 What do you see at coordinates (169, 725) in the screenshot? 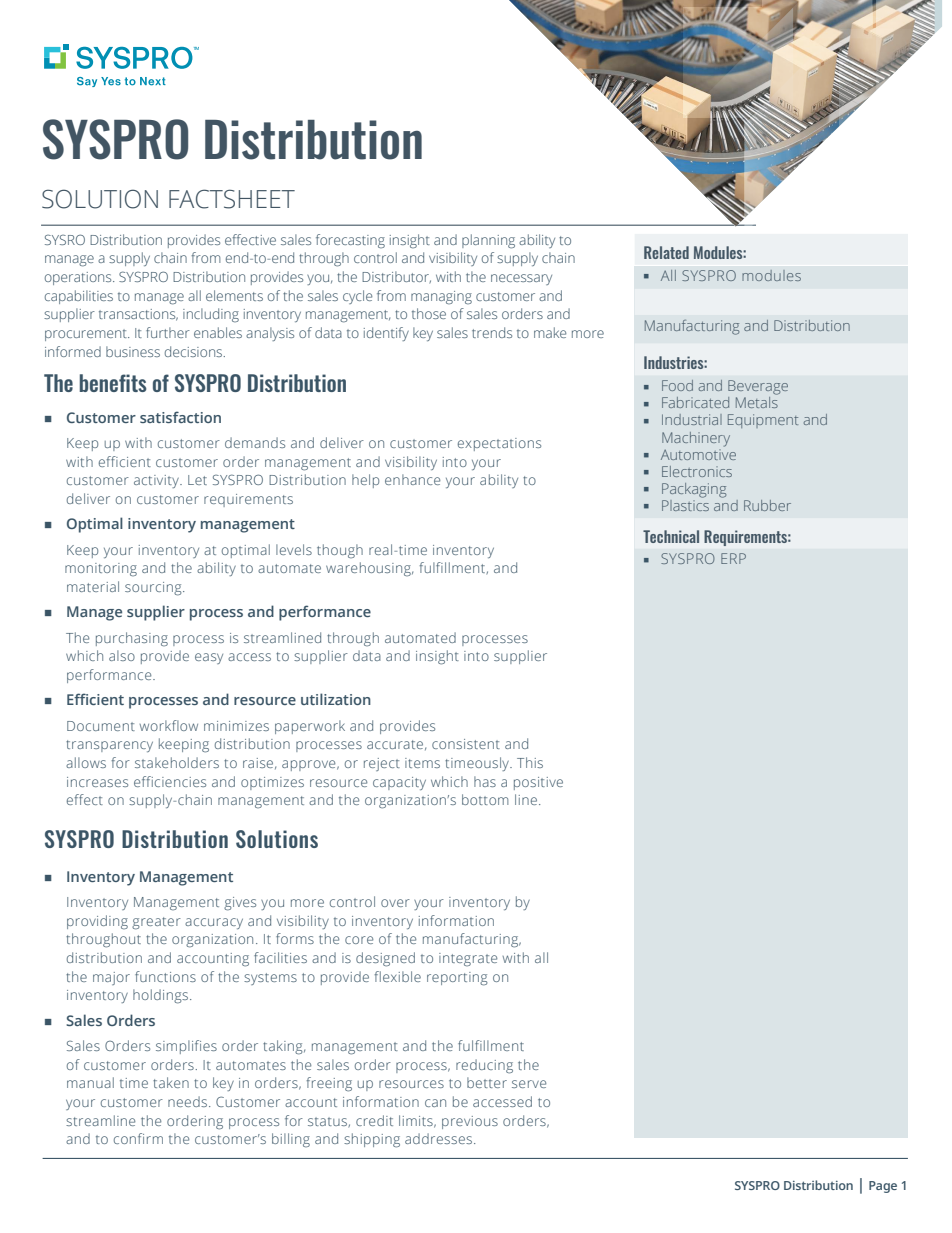
I see `workflow` at bounding box center [169, 725].
